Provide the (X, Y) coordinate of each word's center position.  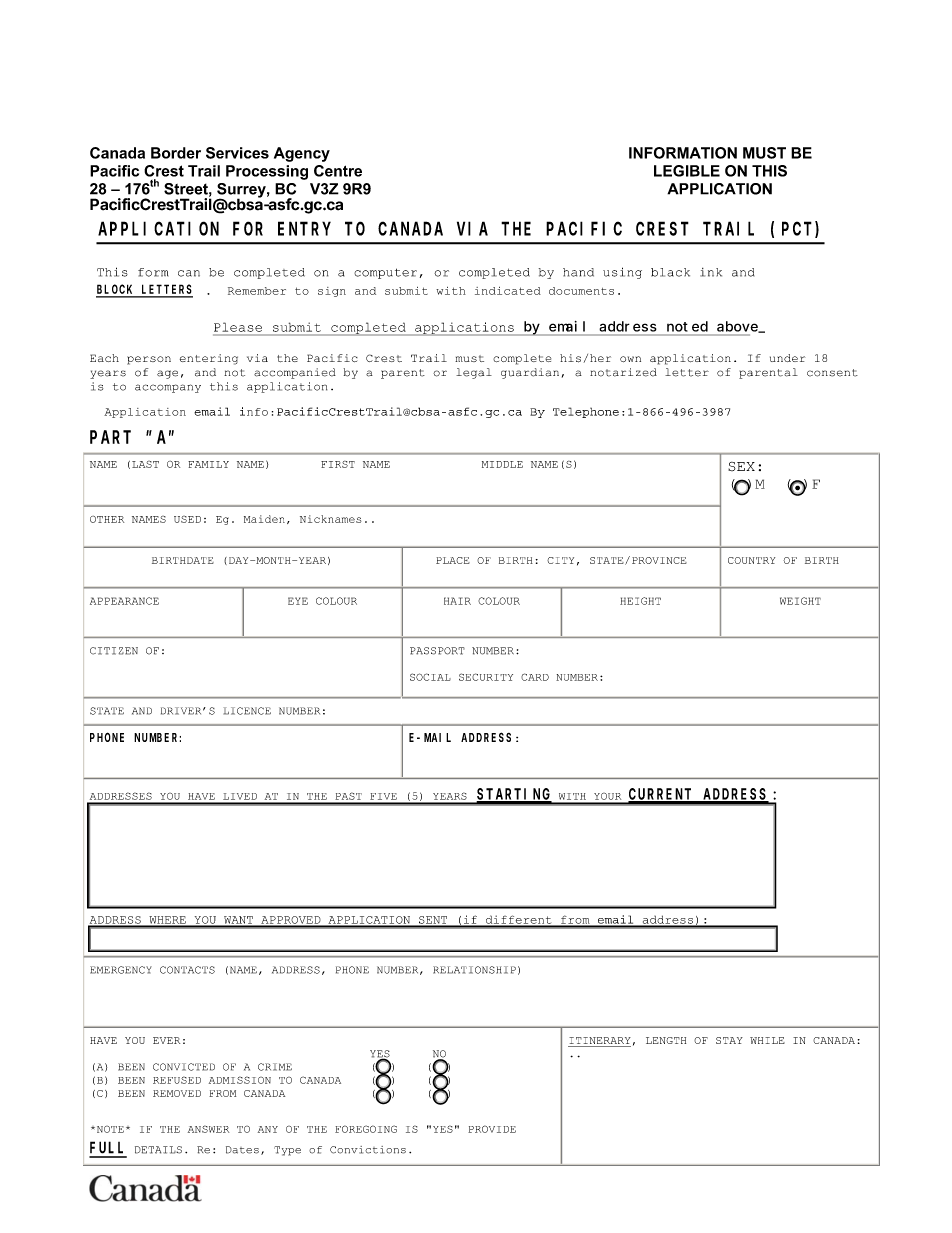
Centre (338, 171)
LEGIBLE (687, 171)
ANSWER (208, 1129)
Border (176, 153)
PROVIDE (492, 1129)
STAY (729, 1040)
